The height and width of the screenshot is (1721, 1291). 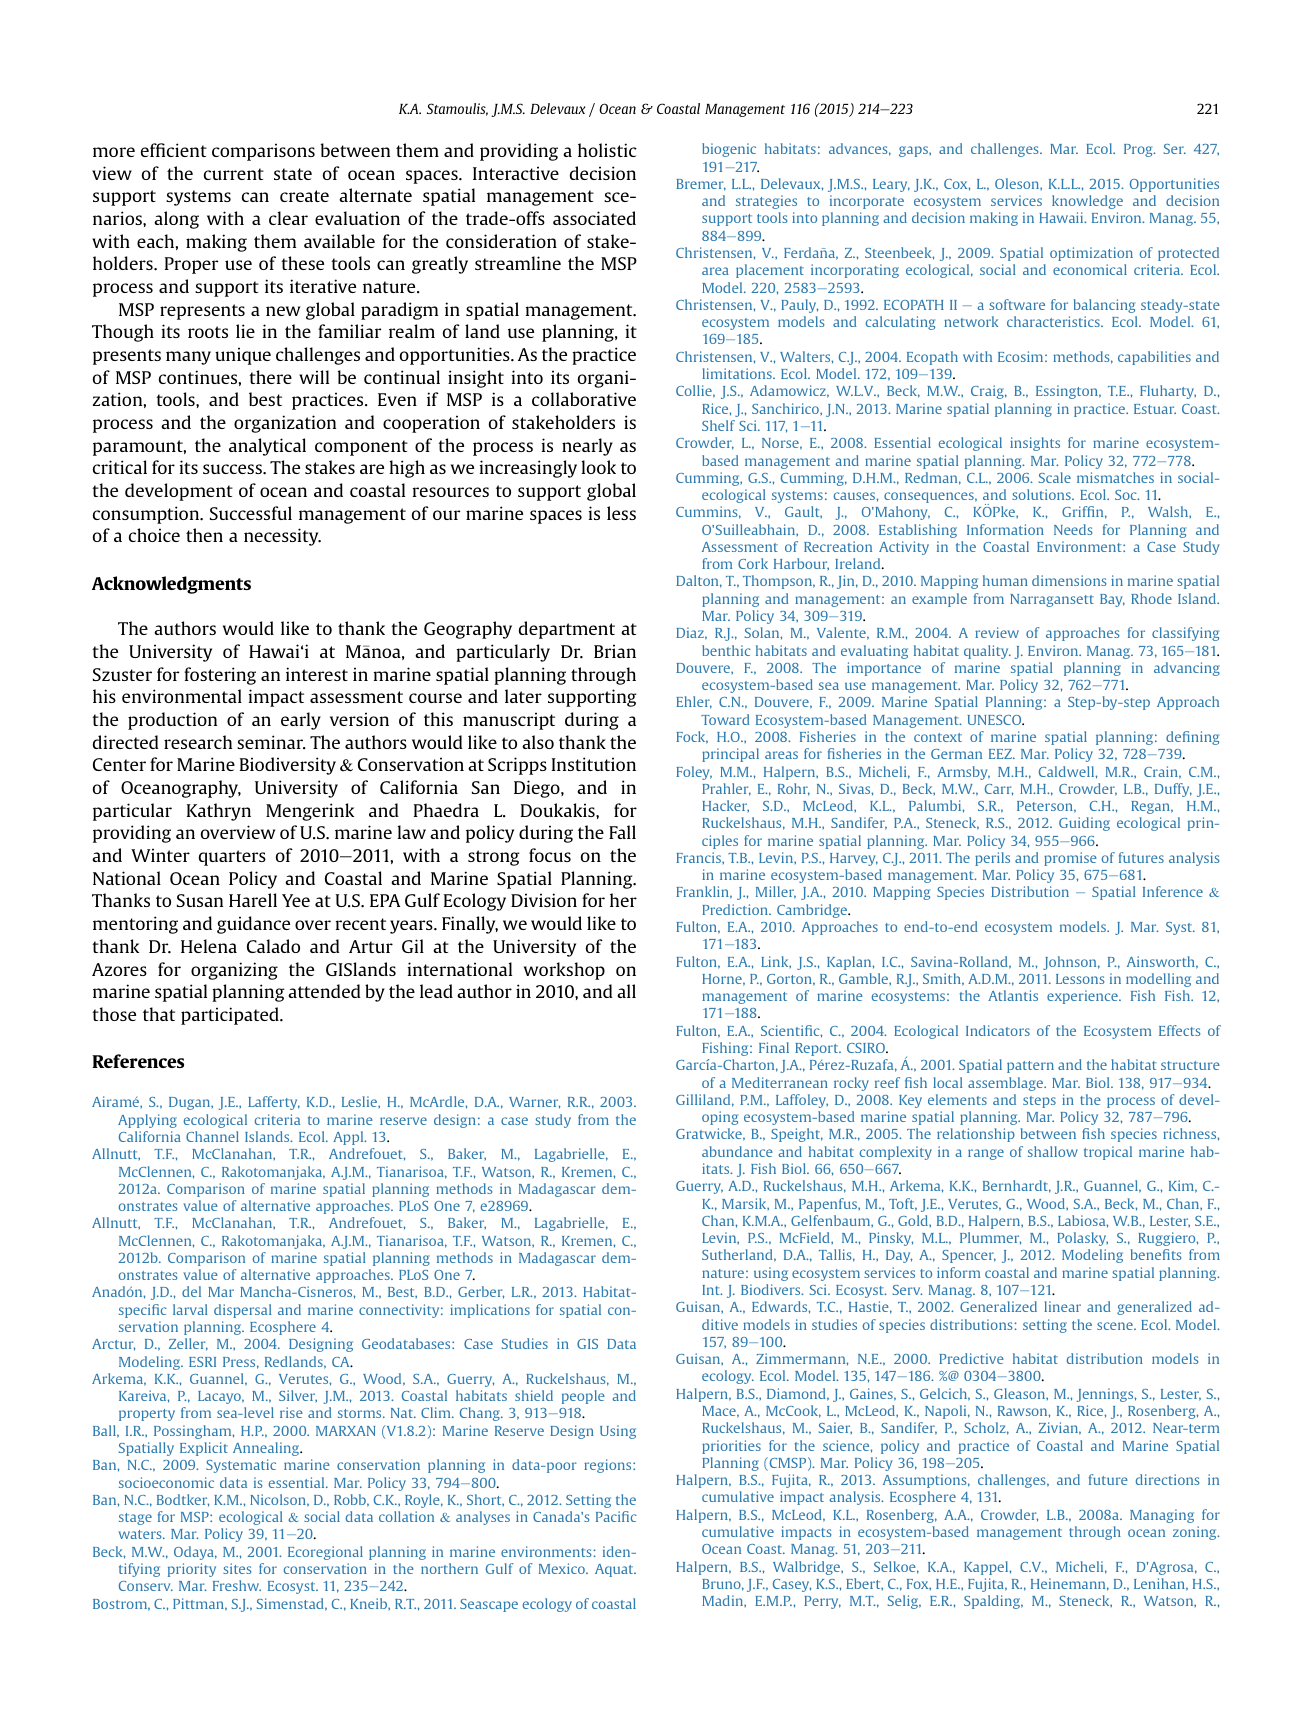 I want to click on Plummer, so click(x=990, y=1238).
